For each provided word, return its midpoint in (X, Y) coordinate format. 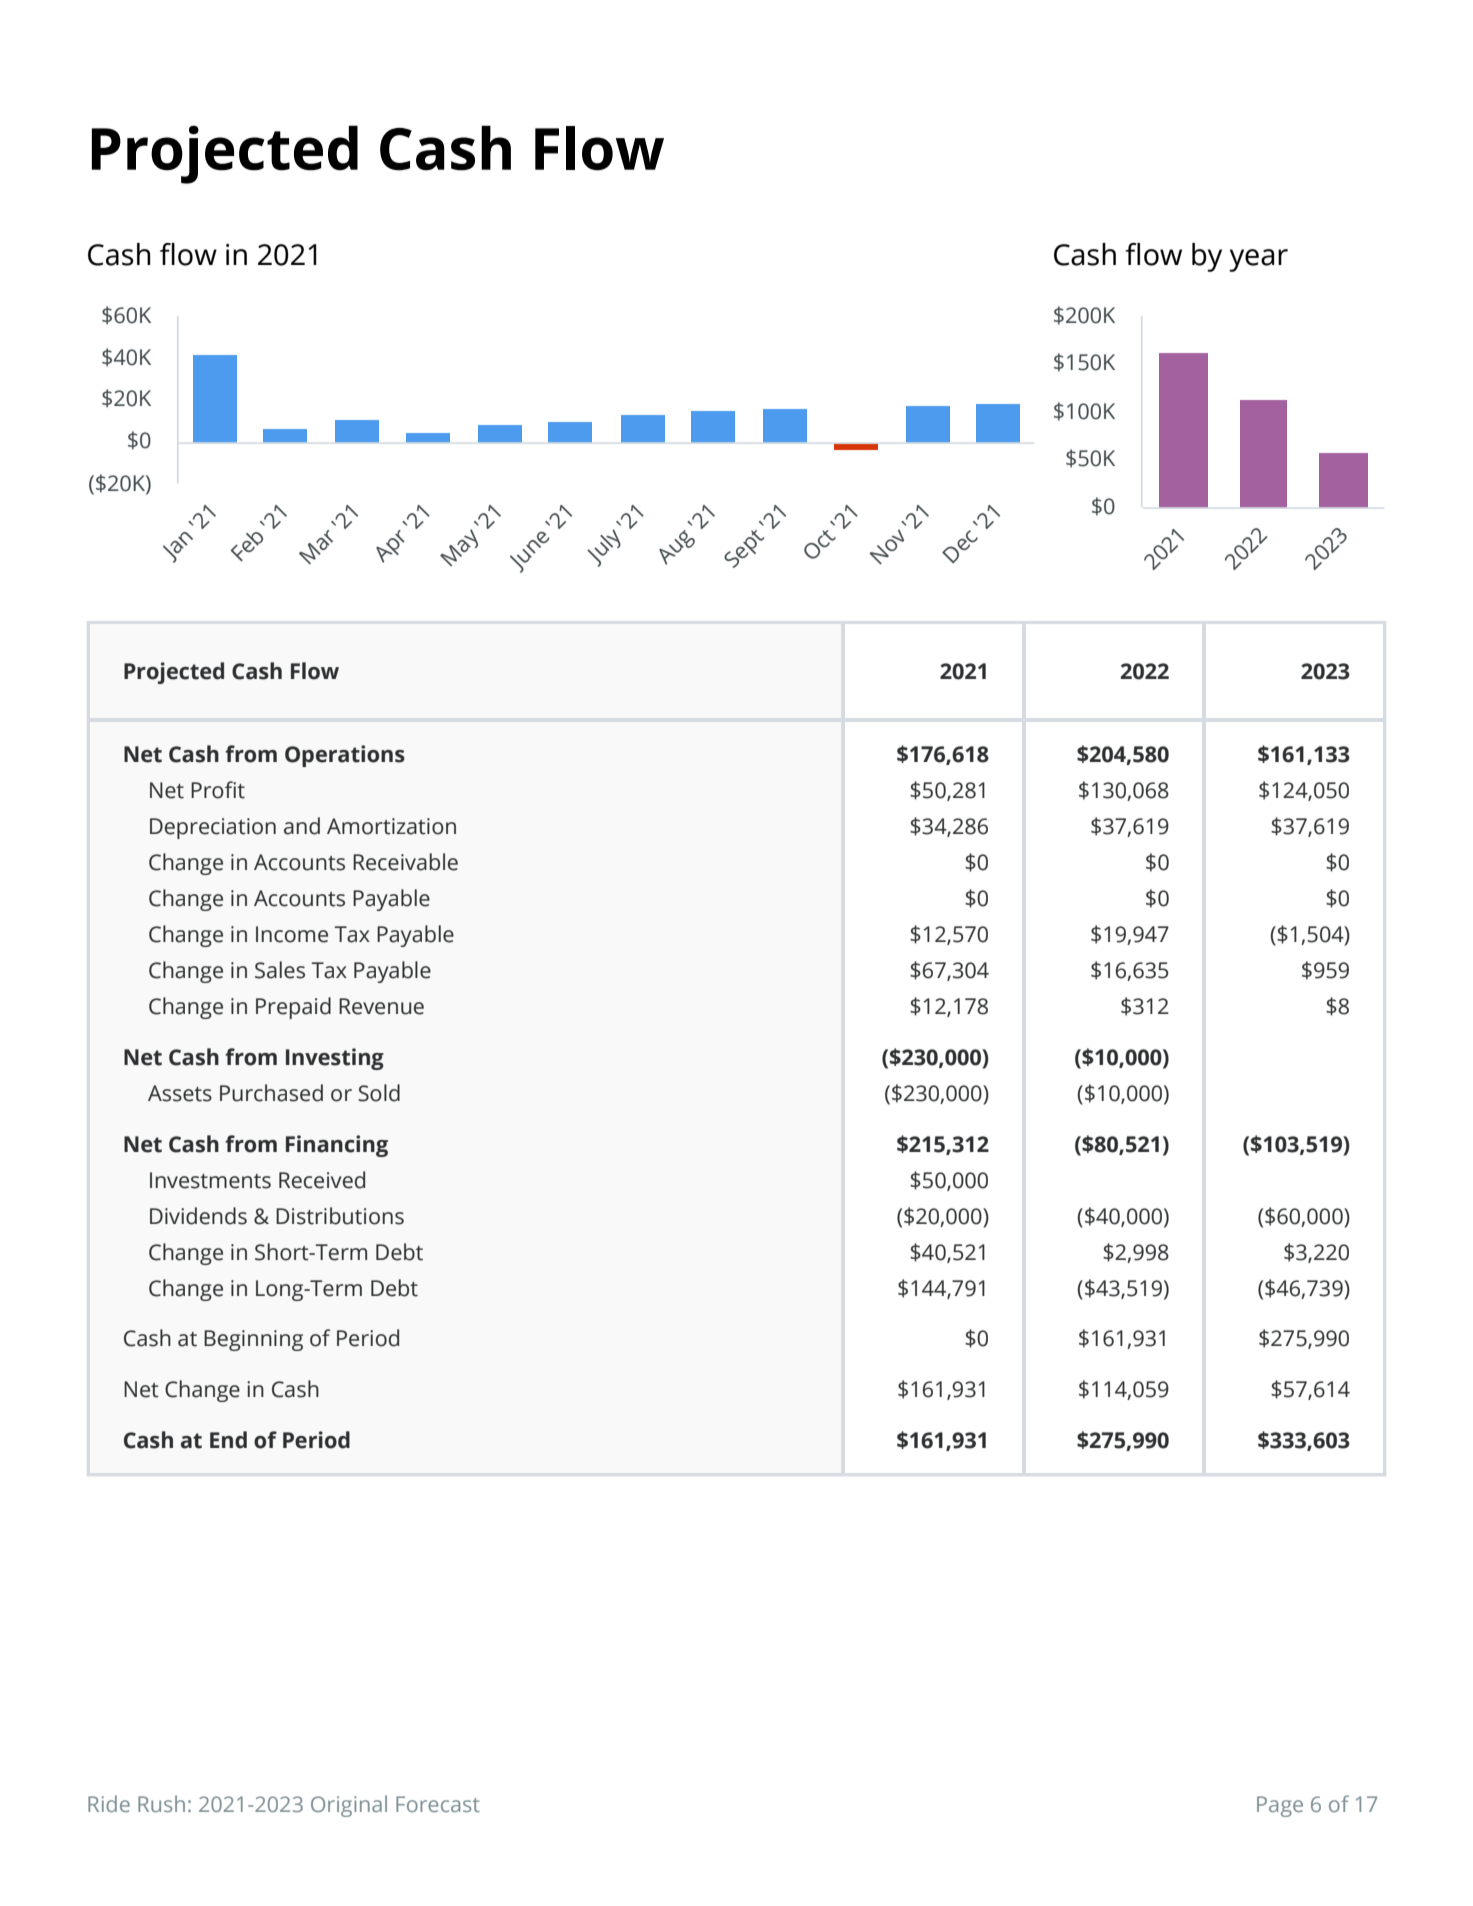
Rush (161, 1803)
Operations (345, 756)
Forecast (438, 1804)
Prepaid (293, 1008)
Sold (379, 1093)
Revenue (381, 1006)
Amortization (391, 826)
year (1258, 260)
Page (1280, 1806)
